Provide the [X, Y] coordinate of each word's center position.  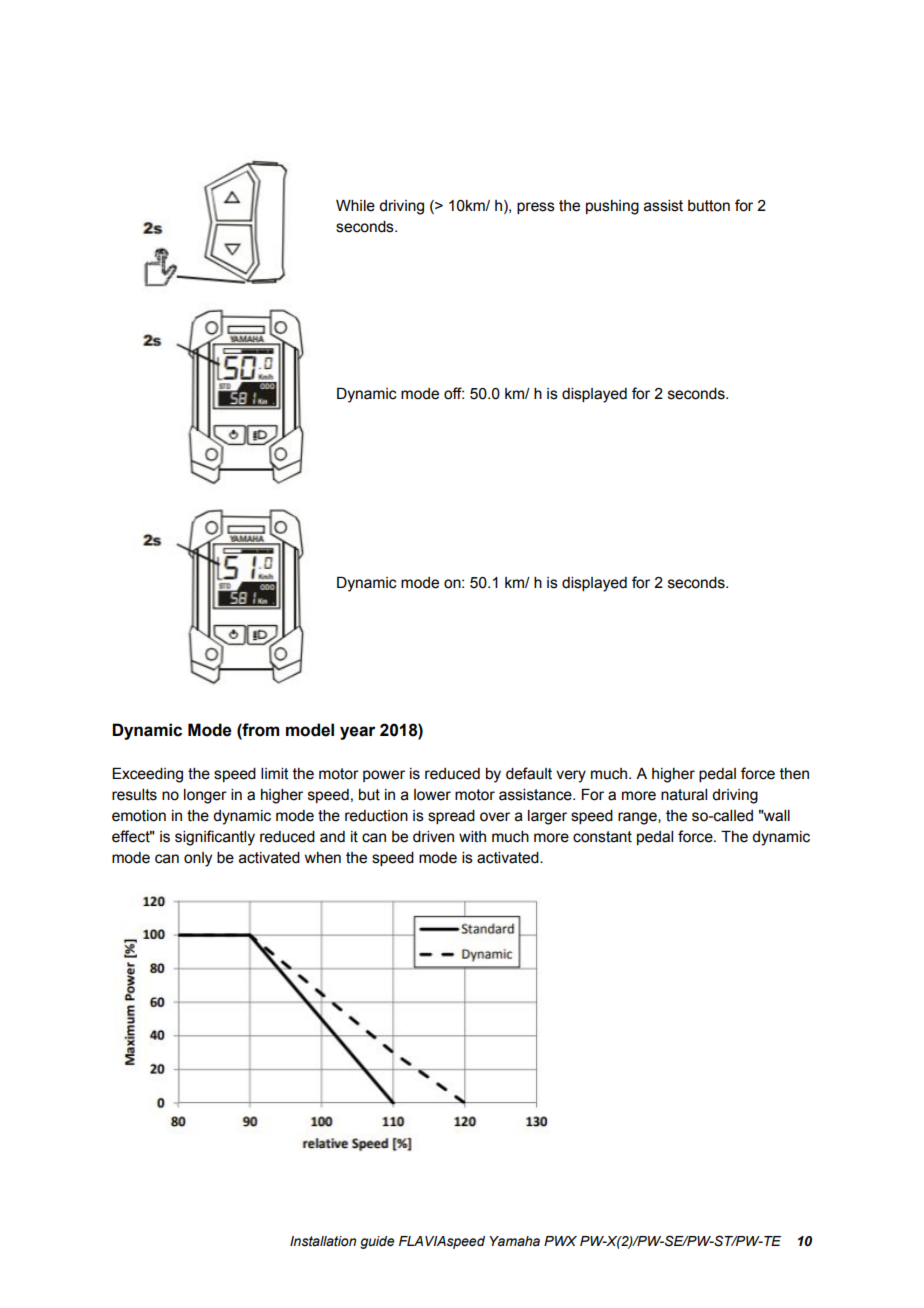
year [357, 733]
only [198, 859]
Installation [323, 1241]
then [794, 774]
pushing [612, 207]
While [355, 206]
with [472, 837]
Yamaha [514, 1241]
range [638, 818]
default [529, 773]
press [536, 208]
